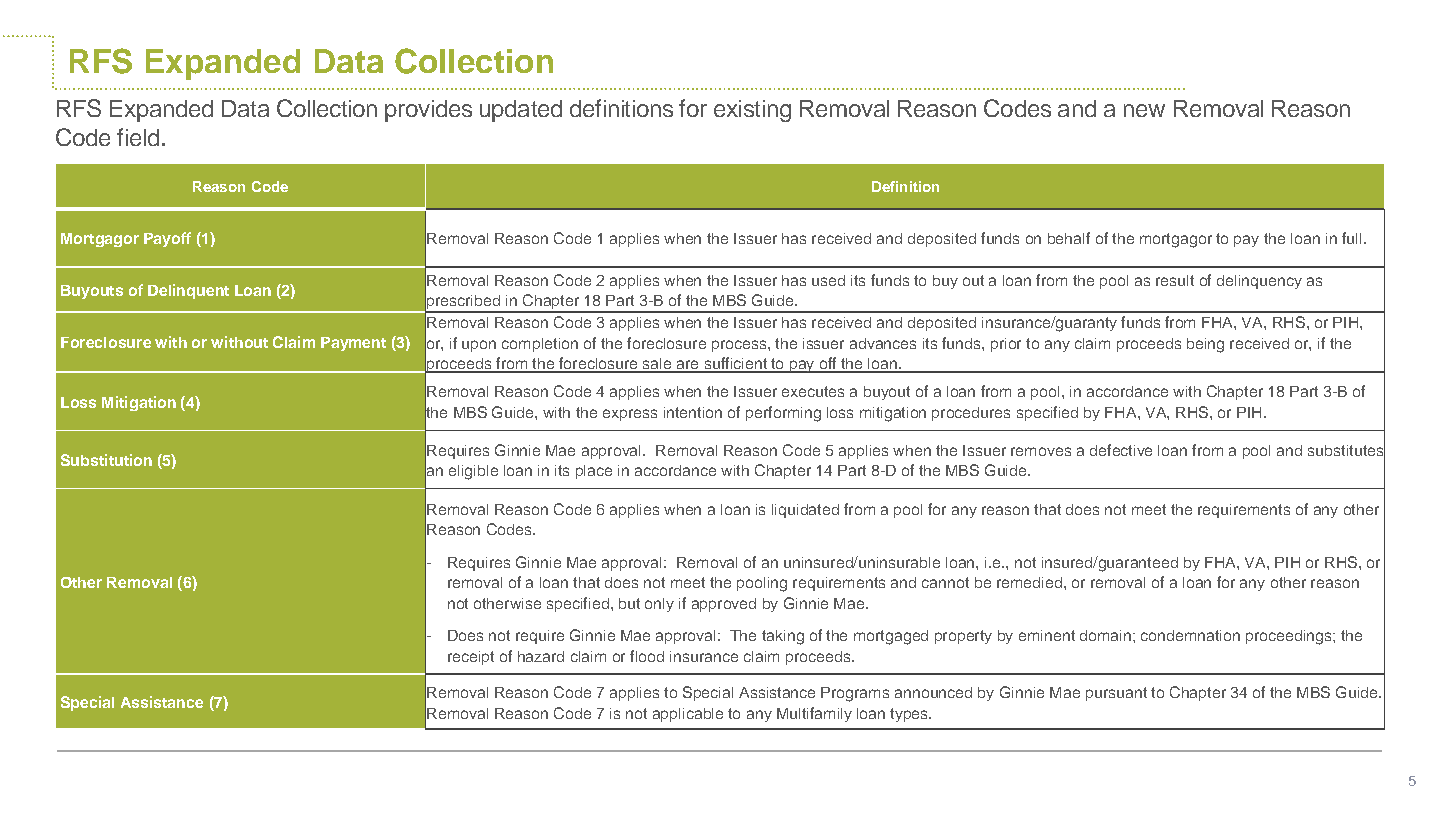 The width and height of the screenshot is (1456, 817). What do you see at coordinates (471, 658) in the screenshot?
I see `receipt` at bounding box center [471, 658].
